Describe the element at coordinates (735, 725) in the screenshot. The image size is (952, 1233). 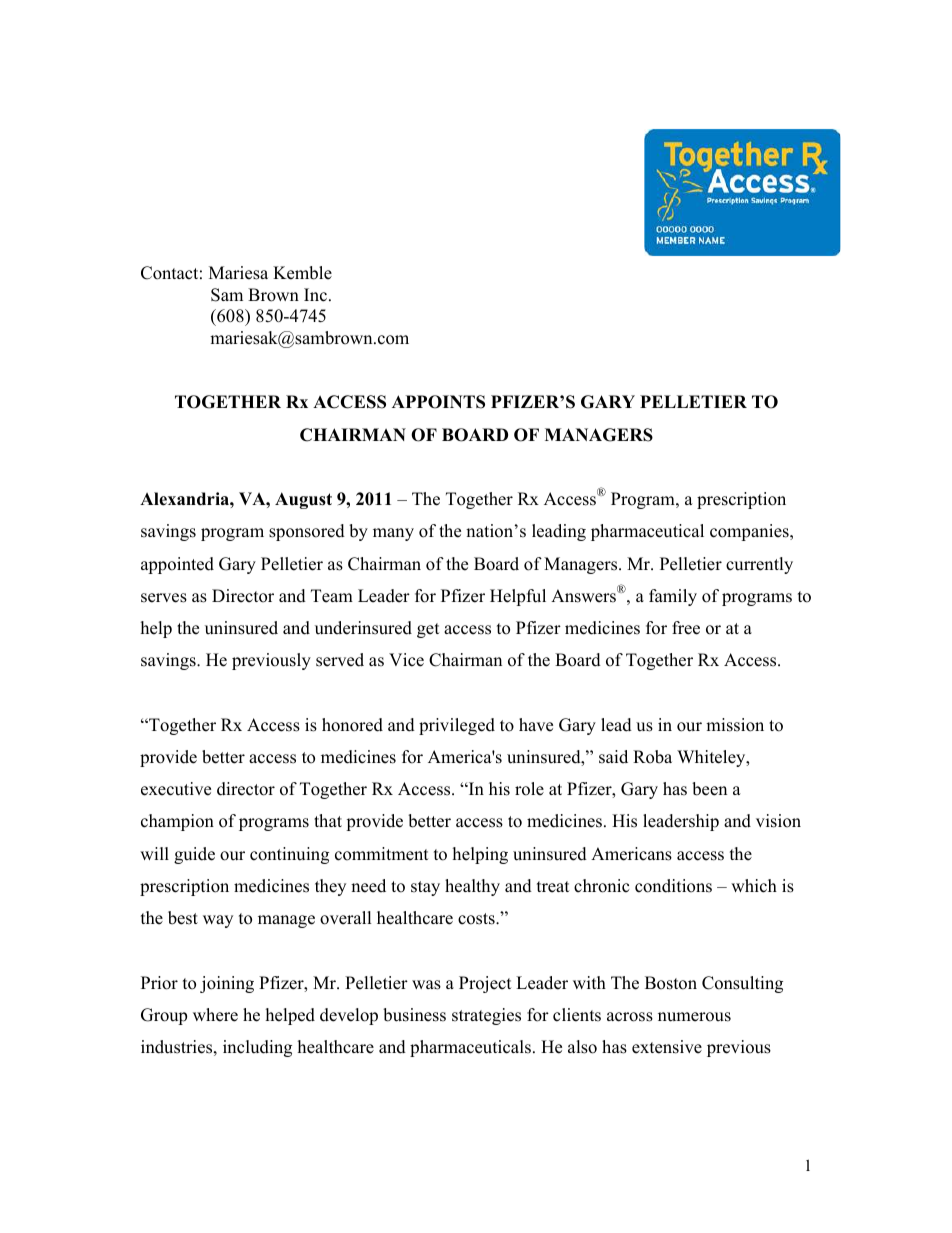
I see `mission` at that location.
